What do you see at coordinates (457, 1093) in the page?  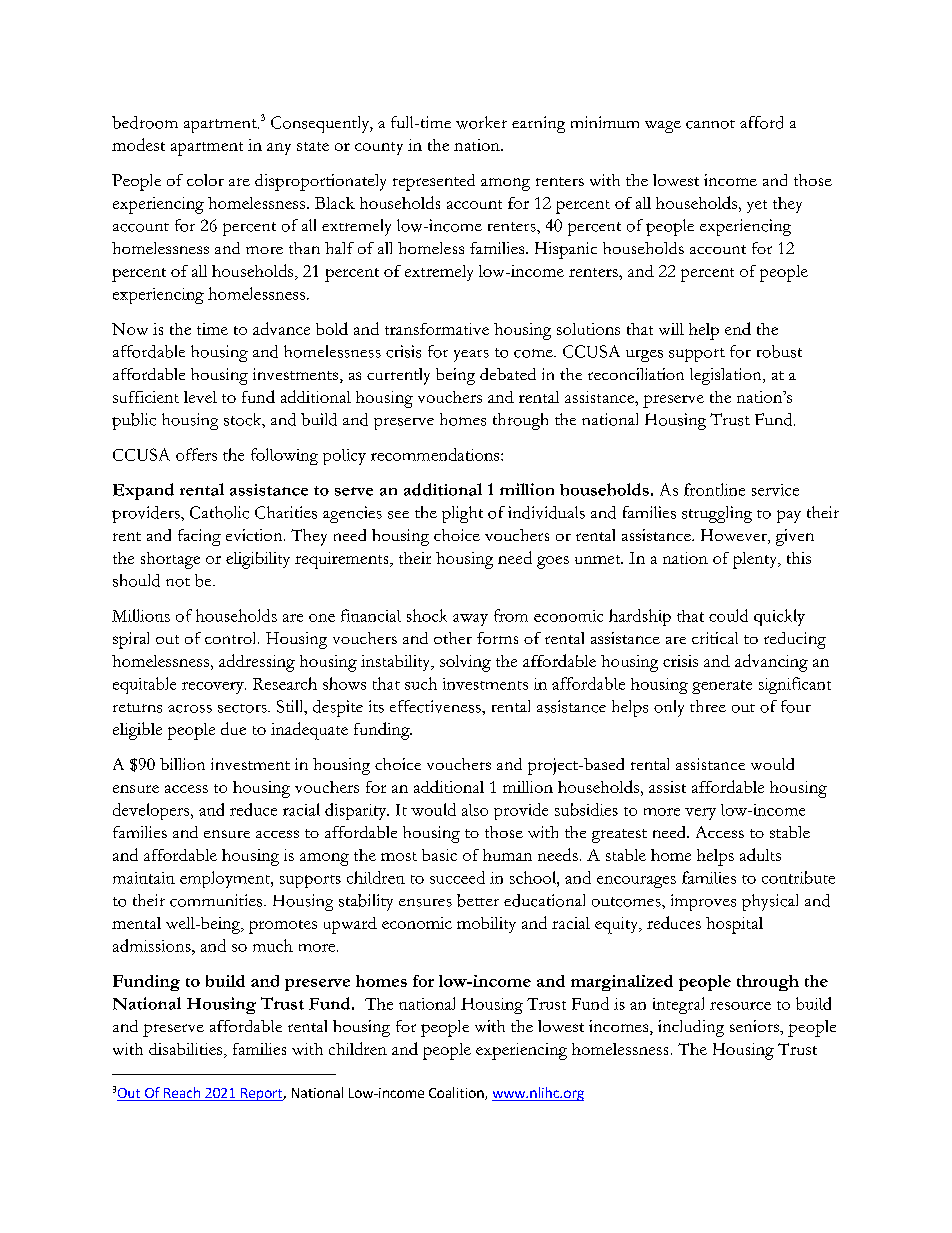 I see `Coalition` at bounding box center [457, 1093].
